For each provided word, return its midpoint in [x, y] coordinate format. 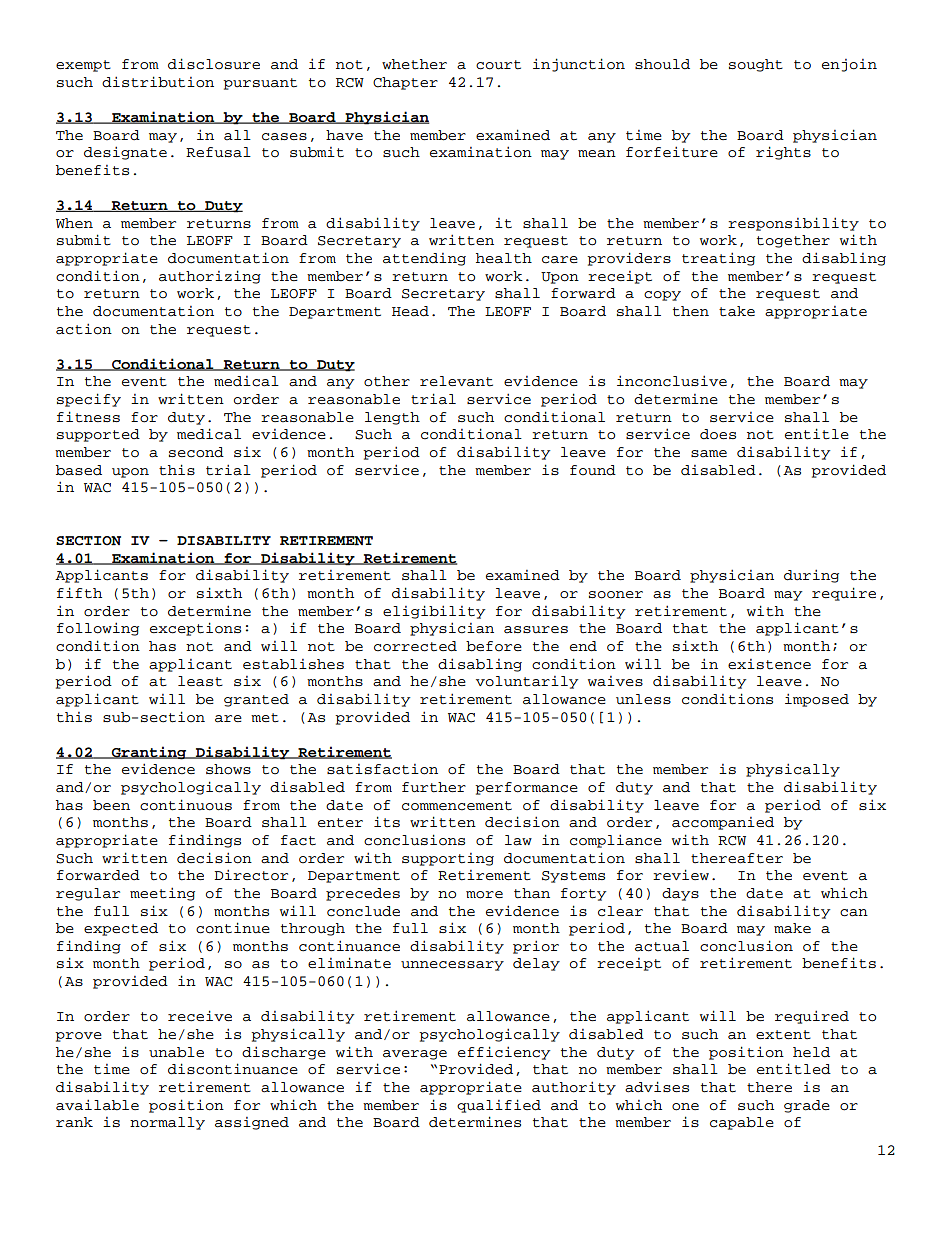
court [498, 65]
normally [167, 1123]
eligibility [434, 612]
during [811, 576]
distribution [158, 82]
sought [756, 65]
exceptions [195, 629]
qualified [499, 1106]
